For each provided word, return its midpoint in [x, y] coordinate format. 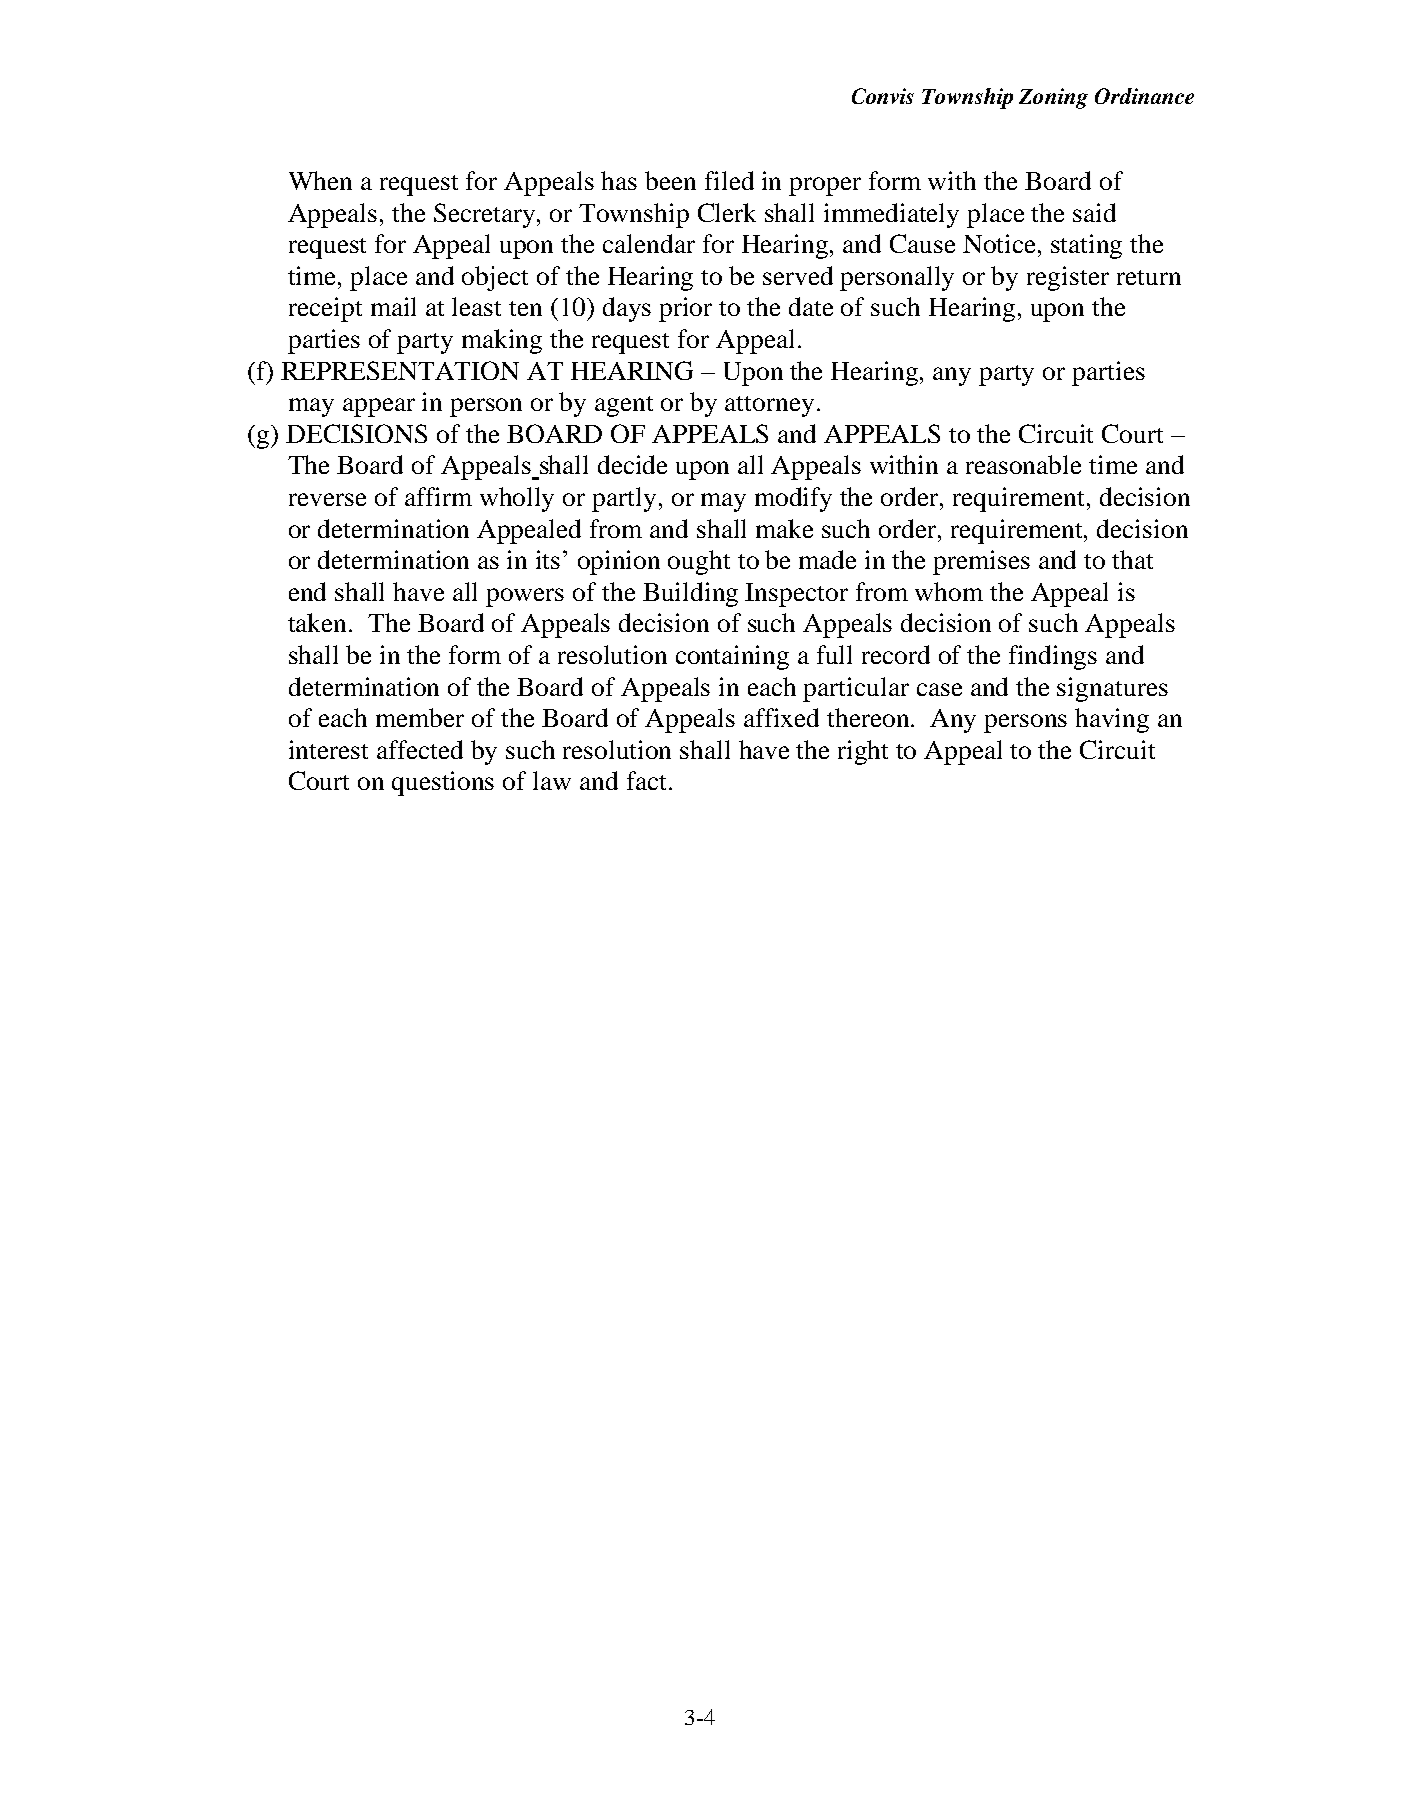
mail [393, 306]
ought [699, 562]
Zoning [1053, 98]
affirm [438, 496]
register [1068, 278]
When [320, 180]
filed [729, 180]
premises [981, 562]
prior [685, 309]
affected [420, 749]
